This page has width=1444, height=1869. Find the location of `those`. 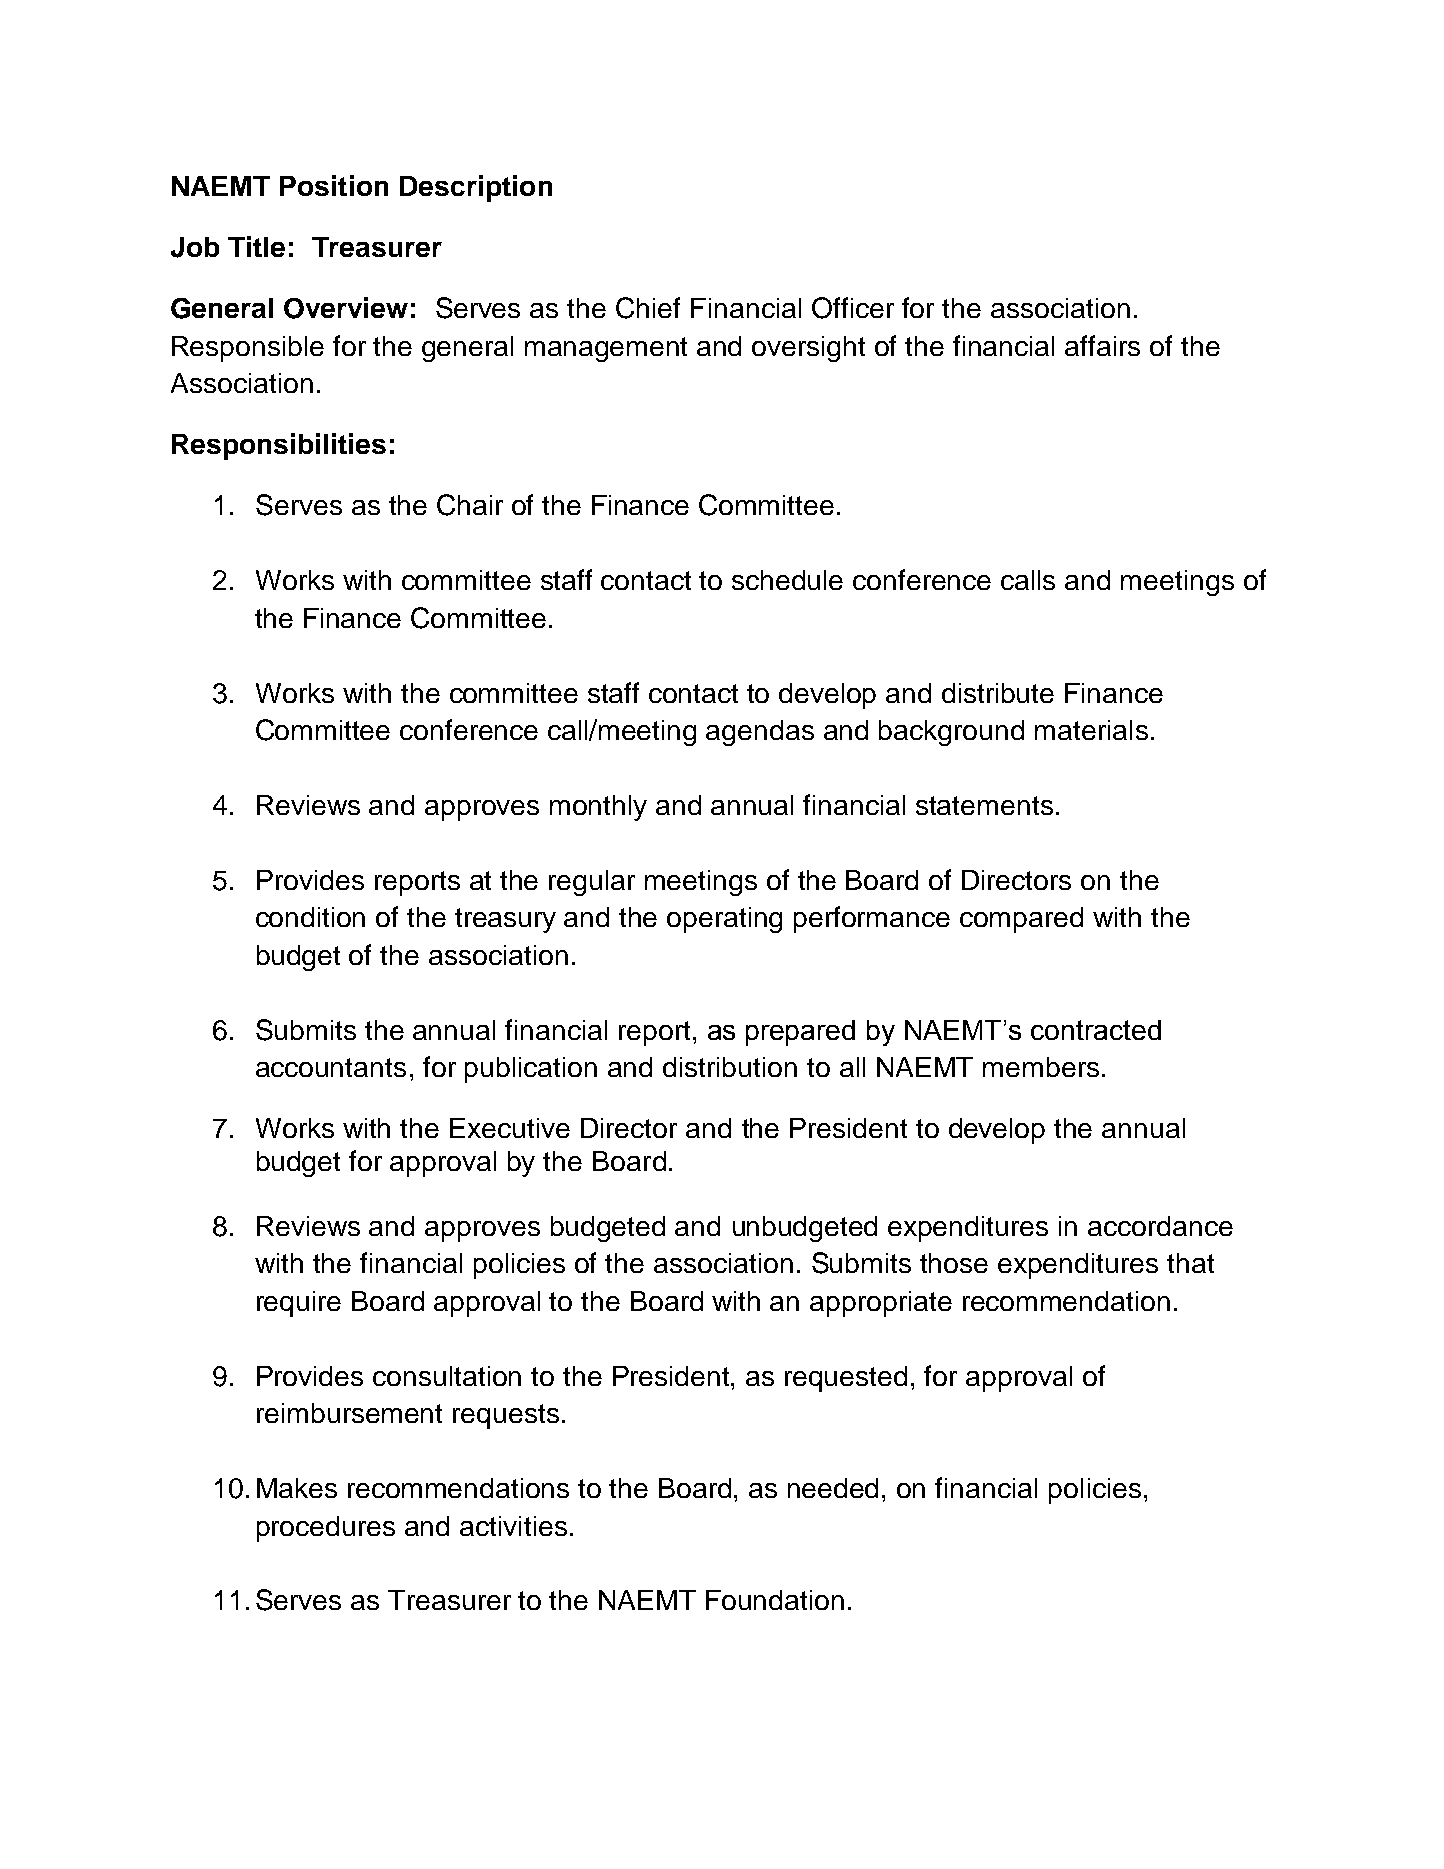

those is located at coordinates (954, 1263).
